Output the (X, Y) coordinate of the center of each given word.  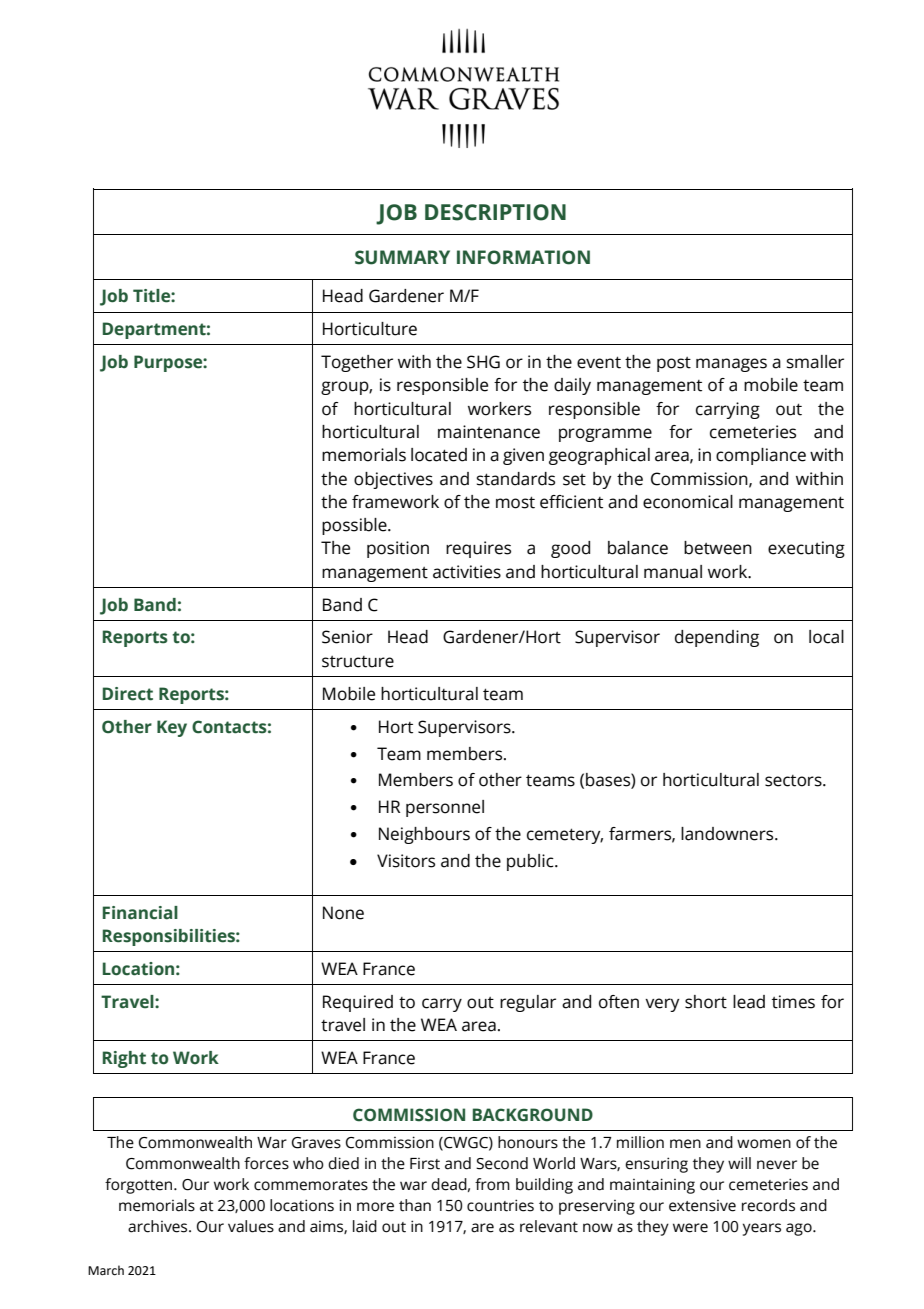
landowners (728, 834)
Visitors (406, 861)
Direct (128, 694)
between (718, 548)
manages (731, 365)
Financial (140, 913)
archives (159, 1226)
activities (467, 572)
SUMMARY (402, 257)
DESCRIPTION (495, 212)
